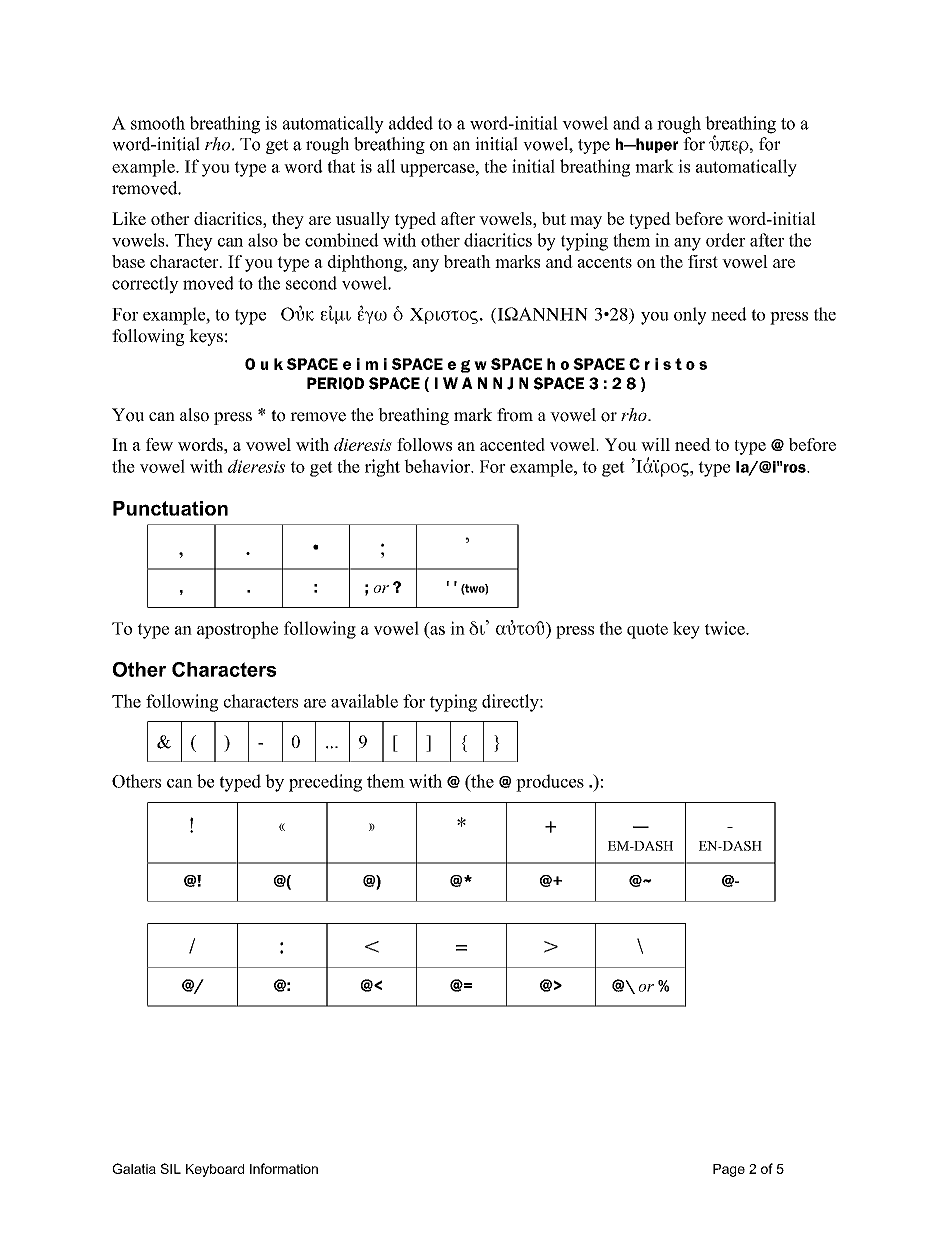 This page has width=952, height=1233. Describe the element at coordinates (411, 123) in the page. I see `added` at that location.
